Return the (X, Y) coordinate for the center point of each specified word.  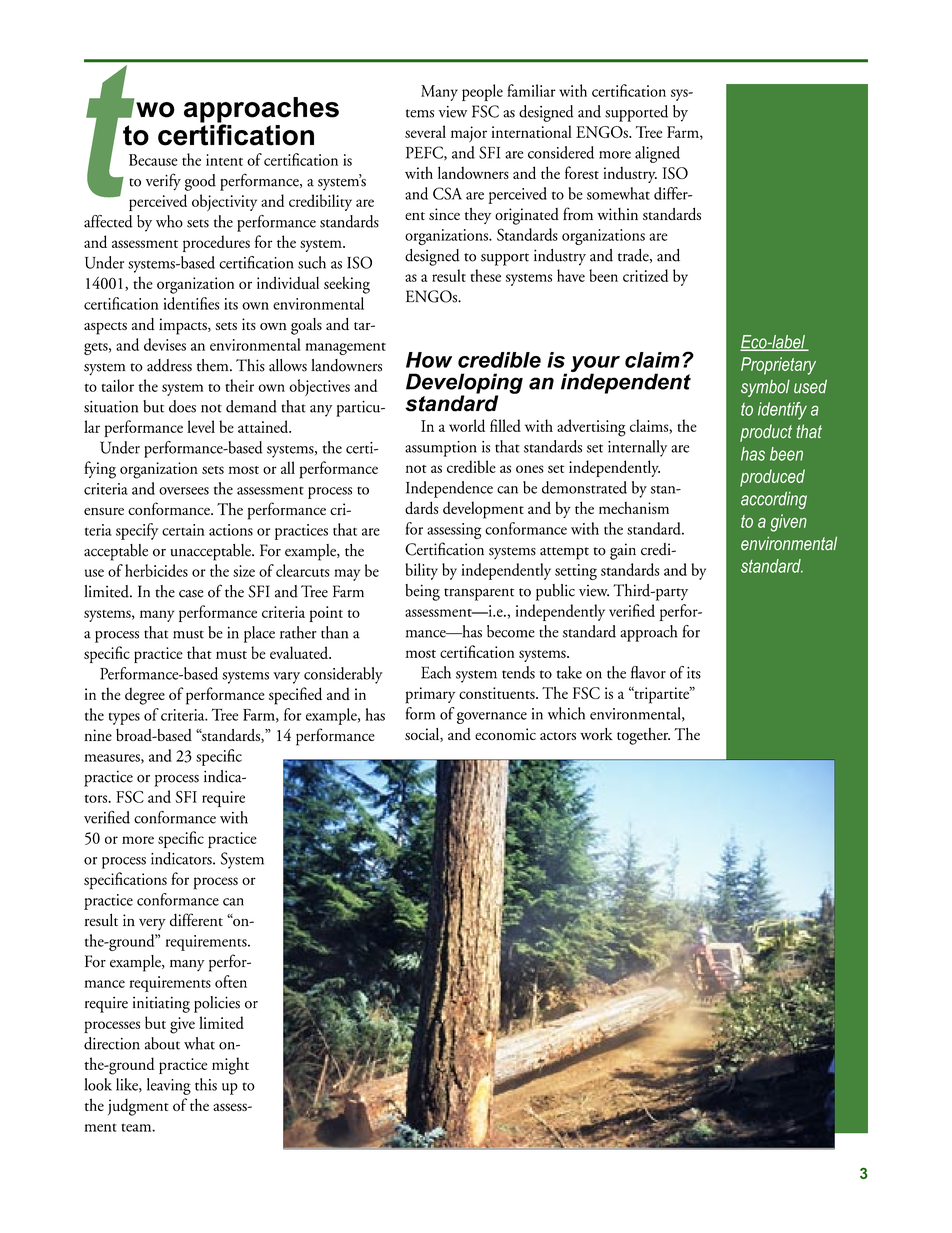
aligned (657, 154)
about (162, 1043)
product (766, 433)
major (469, 134)
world (467, 425)
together (643, 736)
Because (153, 160)
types (124, 718)
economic (505, 734)
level (201, 426)
